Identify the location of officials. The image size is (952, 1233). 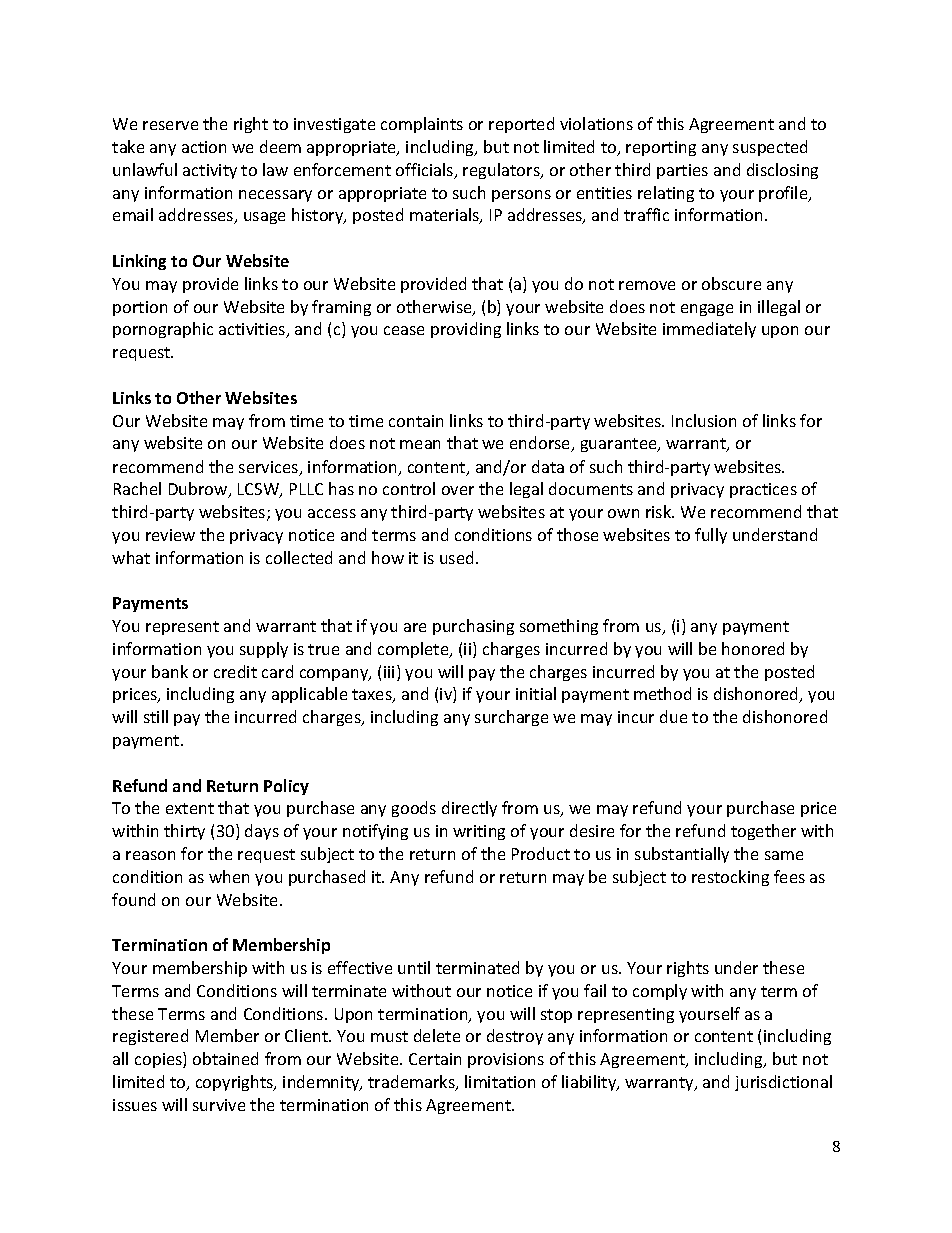
(426, 171).
